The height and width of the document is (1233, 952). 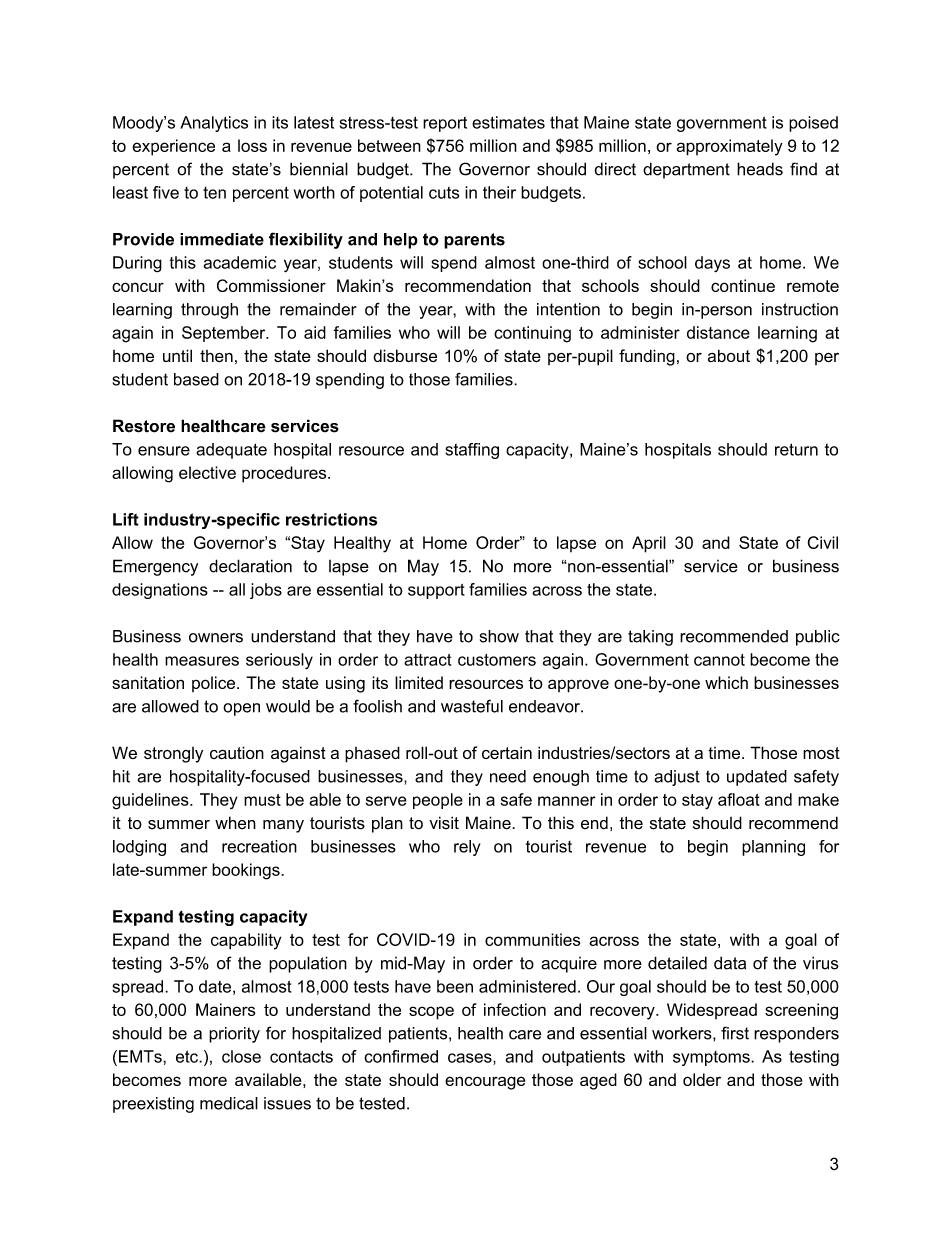 I want to click on elective, so click(x=207, y=472).
